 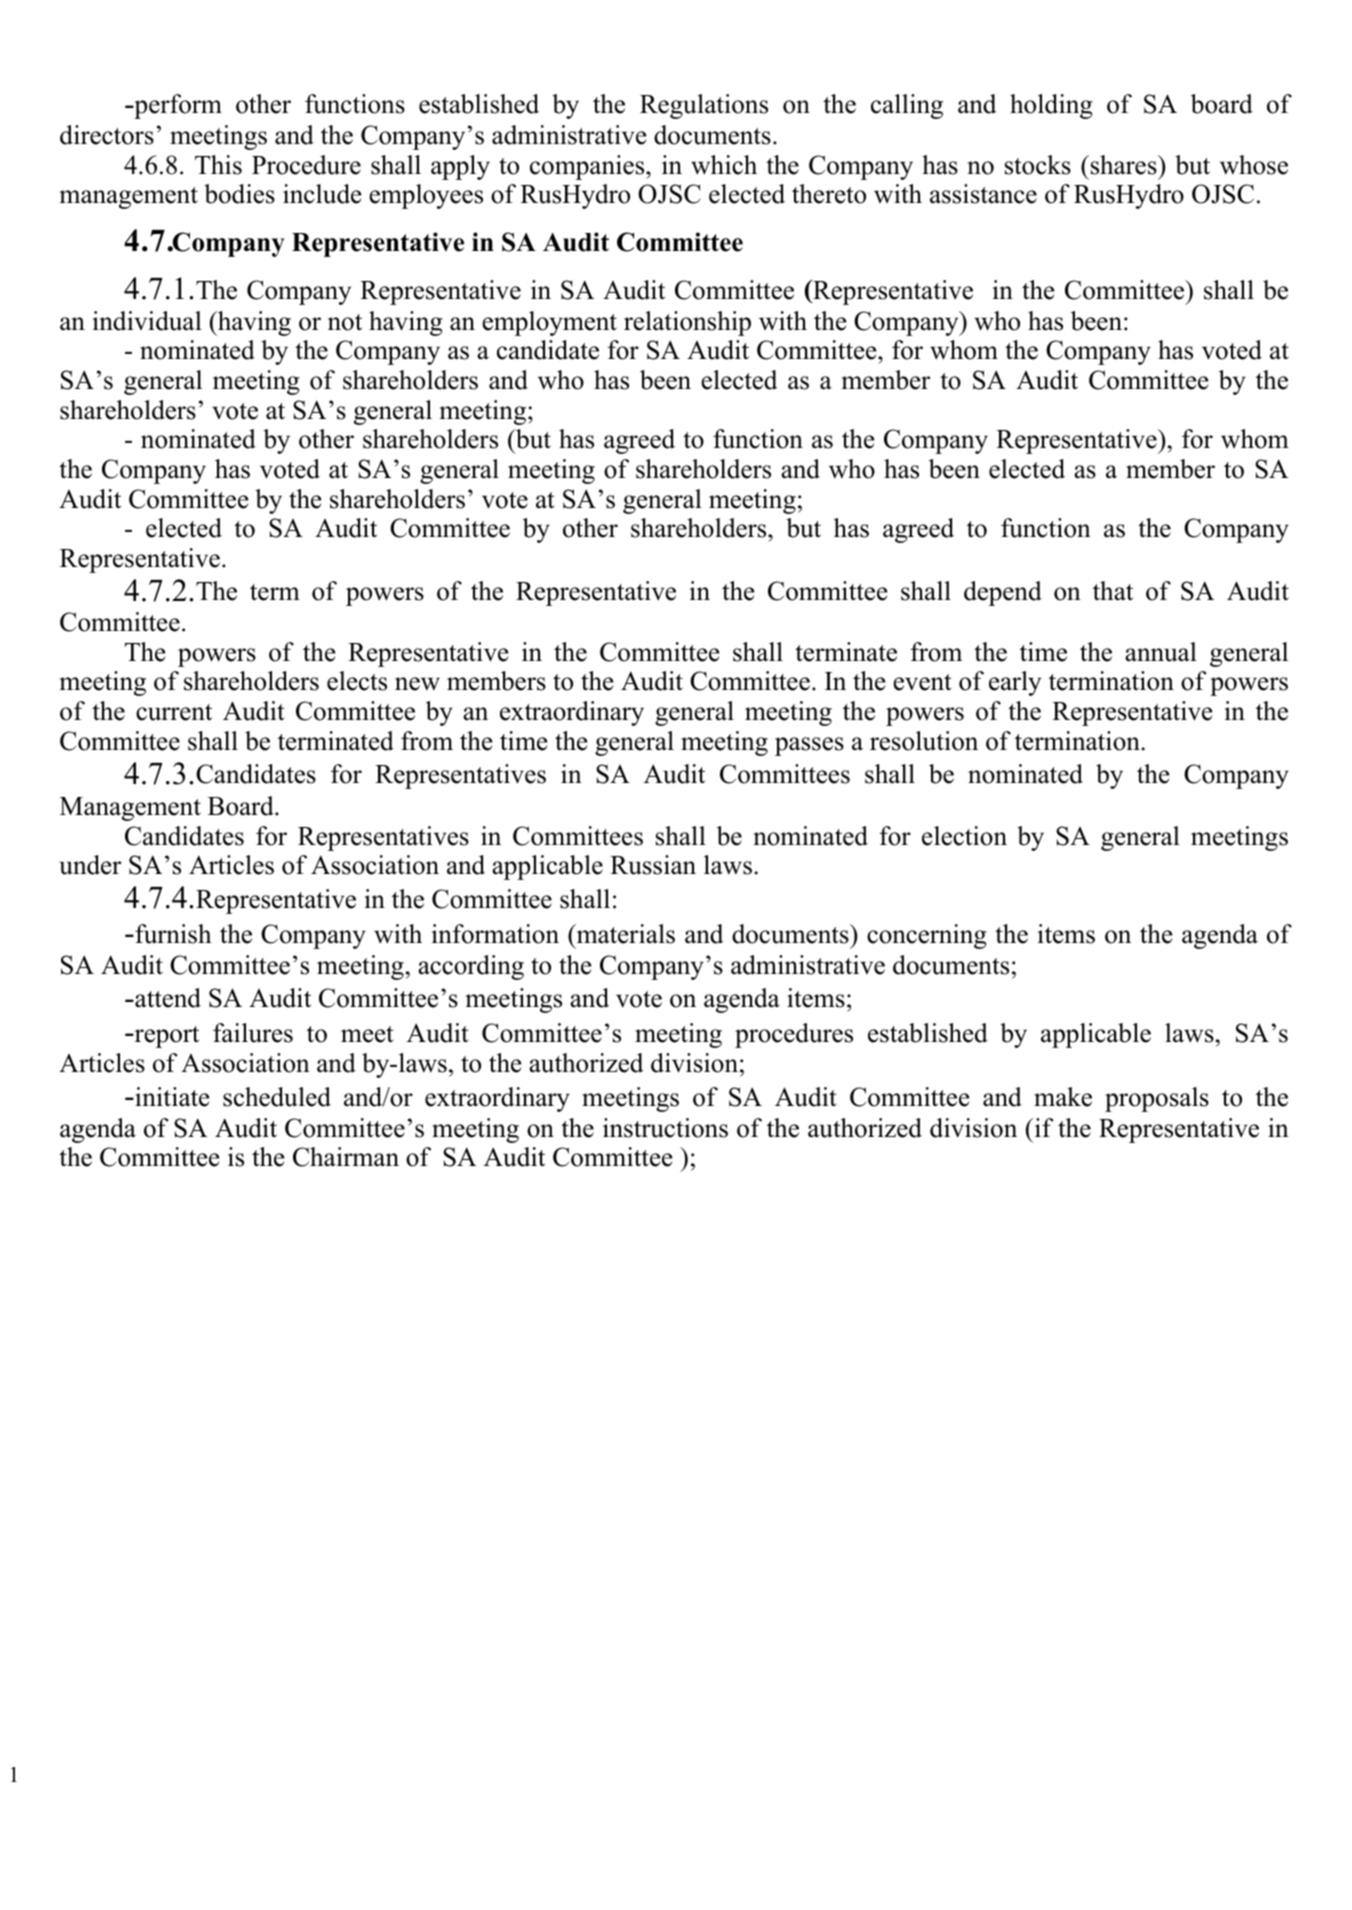 I want to click on passes, so click(x=809, y=746).
